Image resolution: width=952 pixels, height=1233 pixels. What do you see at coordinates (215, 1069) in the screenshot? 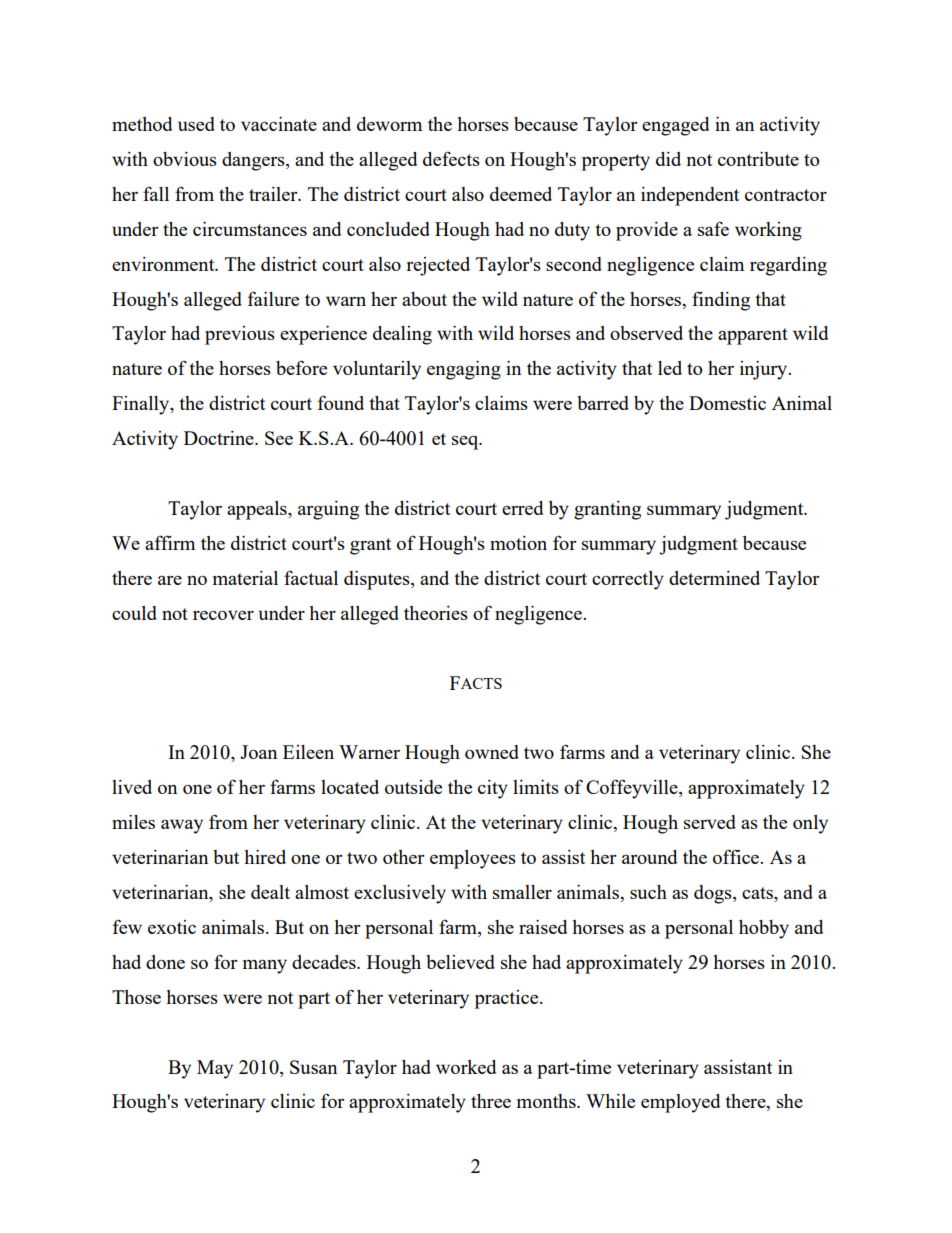
I see `May` at bounding box center [215, 1069].
